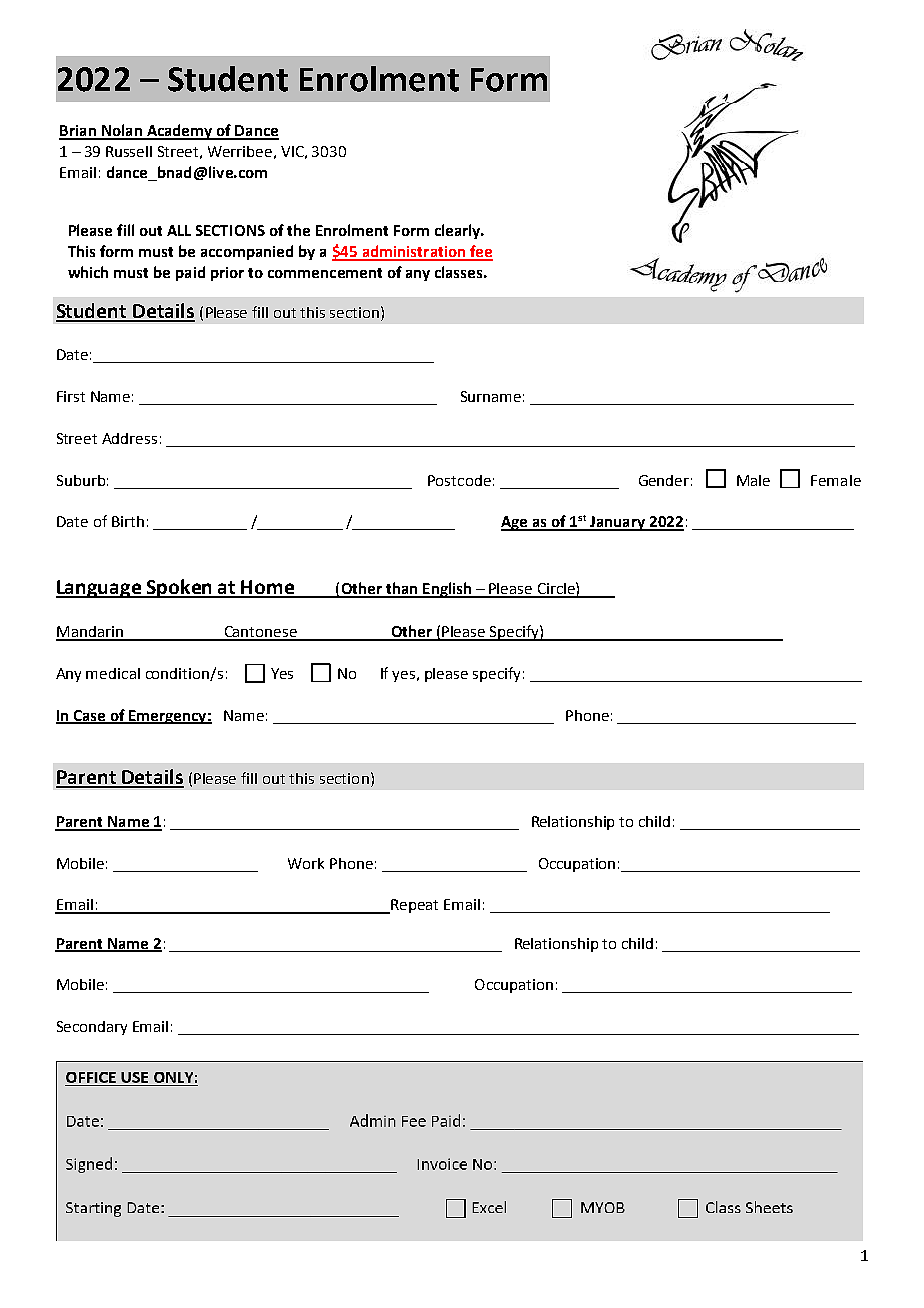  What do you see at coordinates (401, 589) in the image?
I see `than` at bounding box center [401, 589].
